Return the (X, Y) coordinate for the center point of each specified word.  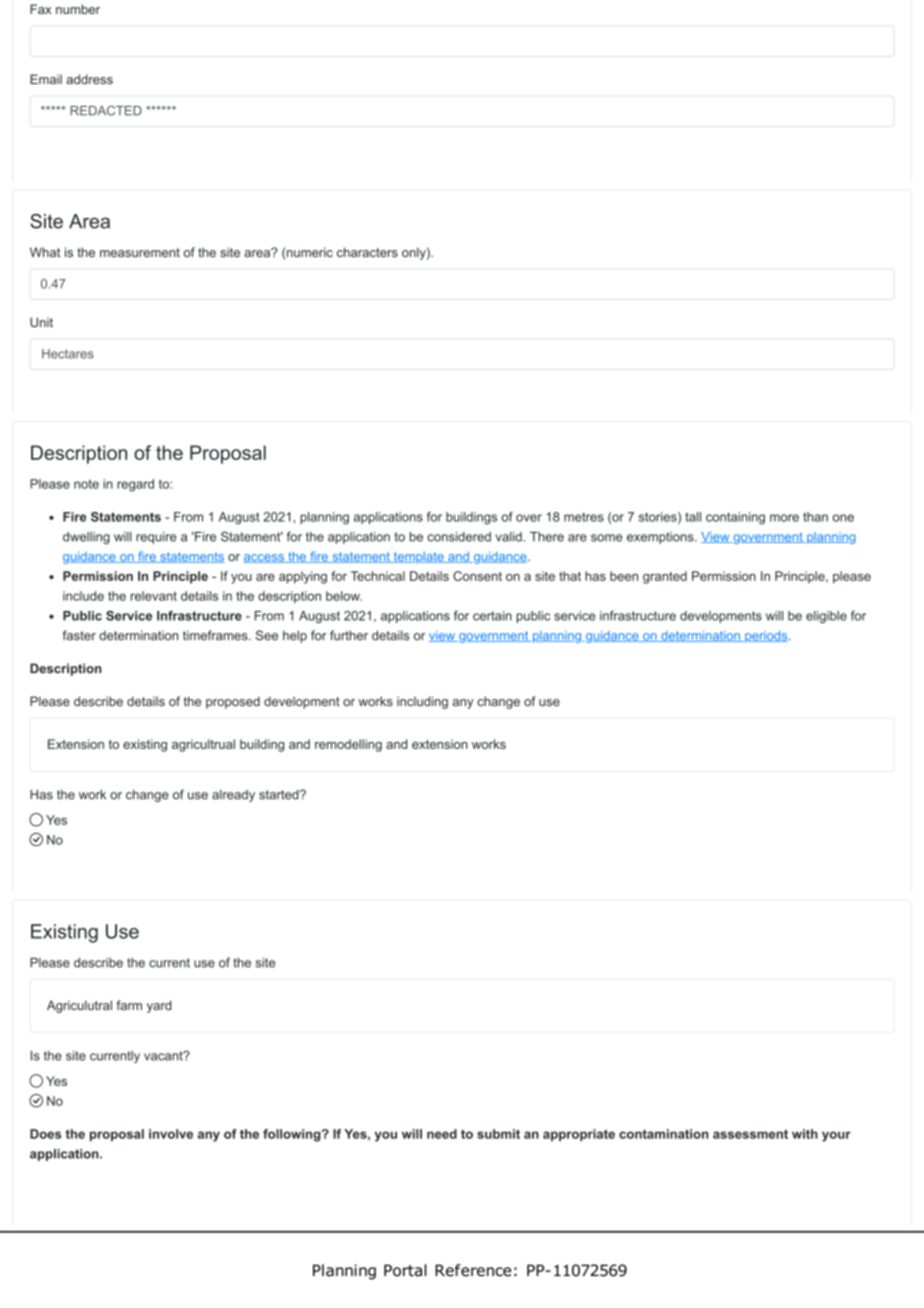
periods (766, 637)
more (784, 518)
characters (367, 252)
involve (171, 1134)
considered (459, 537)
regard (135, 485)
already (233, 796)
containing (735, 518)
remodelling (348, 745)
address (89, 79)
